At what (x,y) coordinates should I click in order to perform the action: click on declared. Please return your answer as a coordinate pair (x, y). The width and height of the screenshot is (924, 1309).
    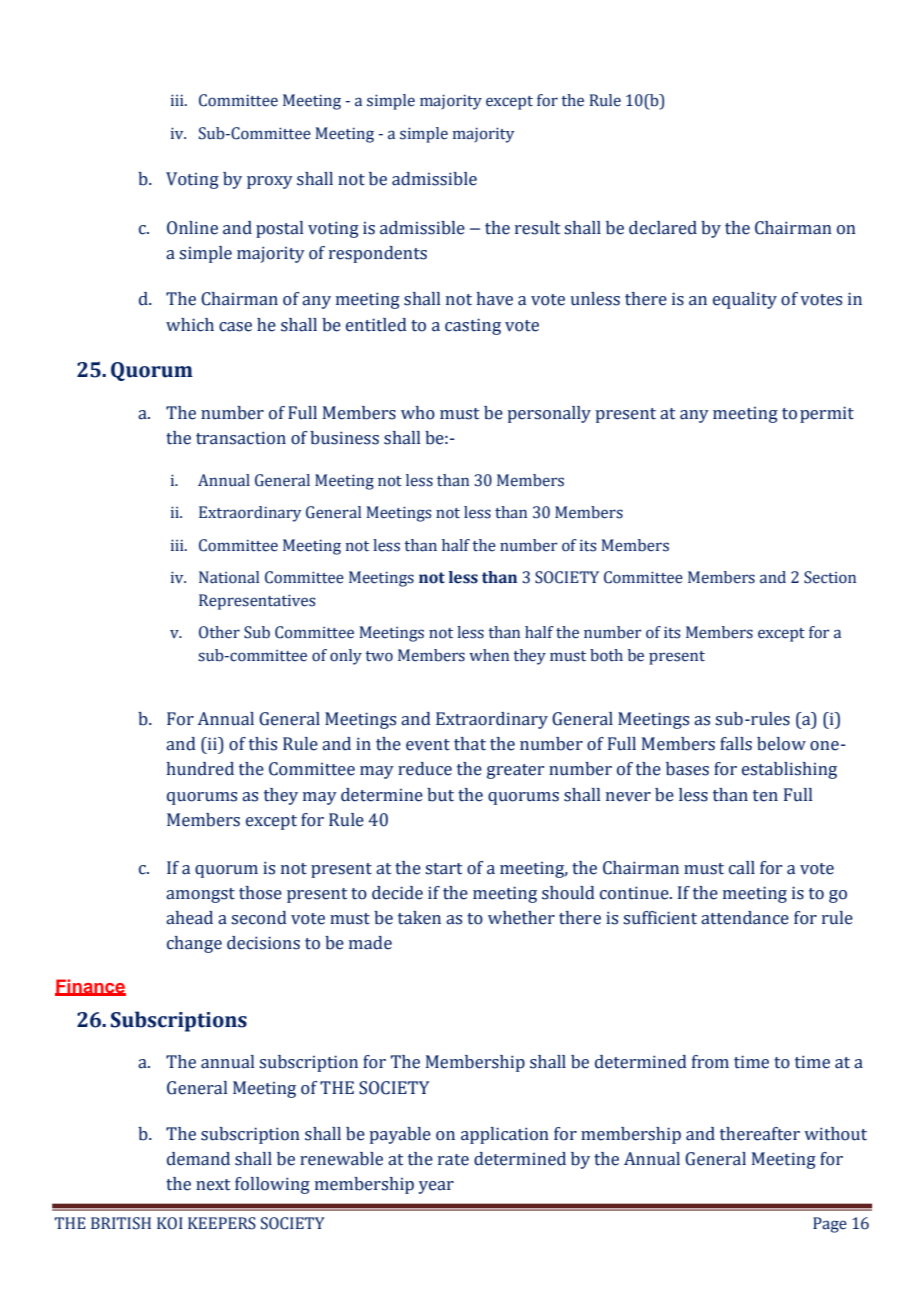
    Looking at the image, I should click on (663, 228).
